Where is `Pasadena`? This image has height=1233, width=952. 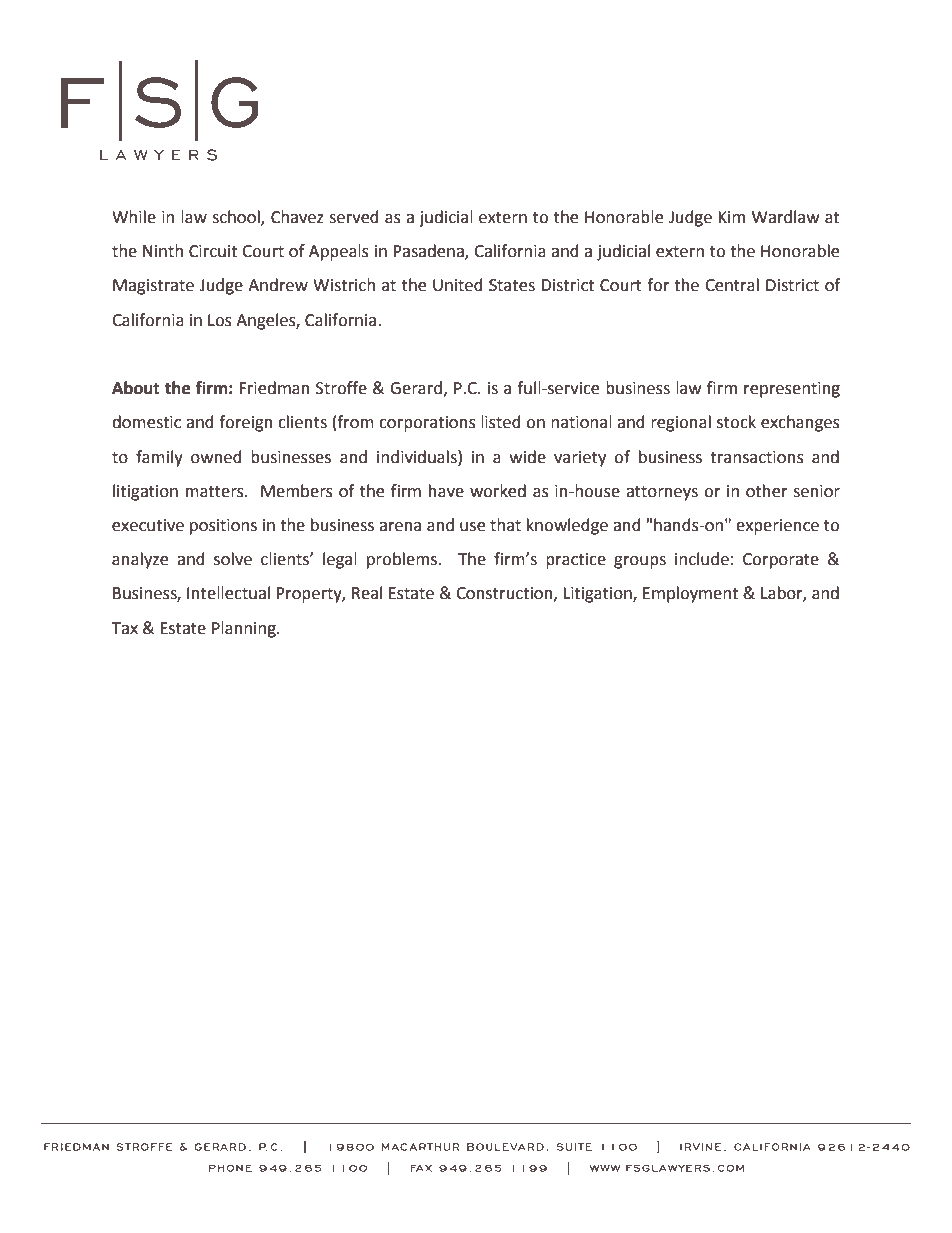 Pasadena is located at coordinates (429, 252).
